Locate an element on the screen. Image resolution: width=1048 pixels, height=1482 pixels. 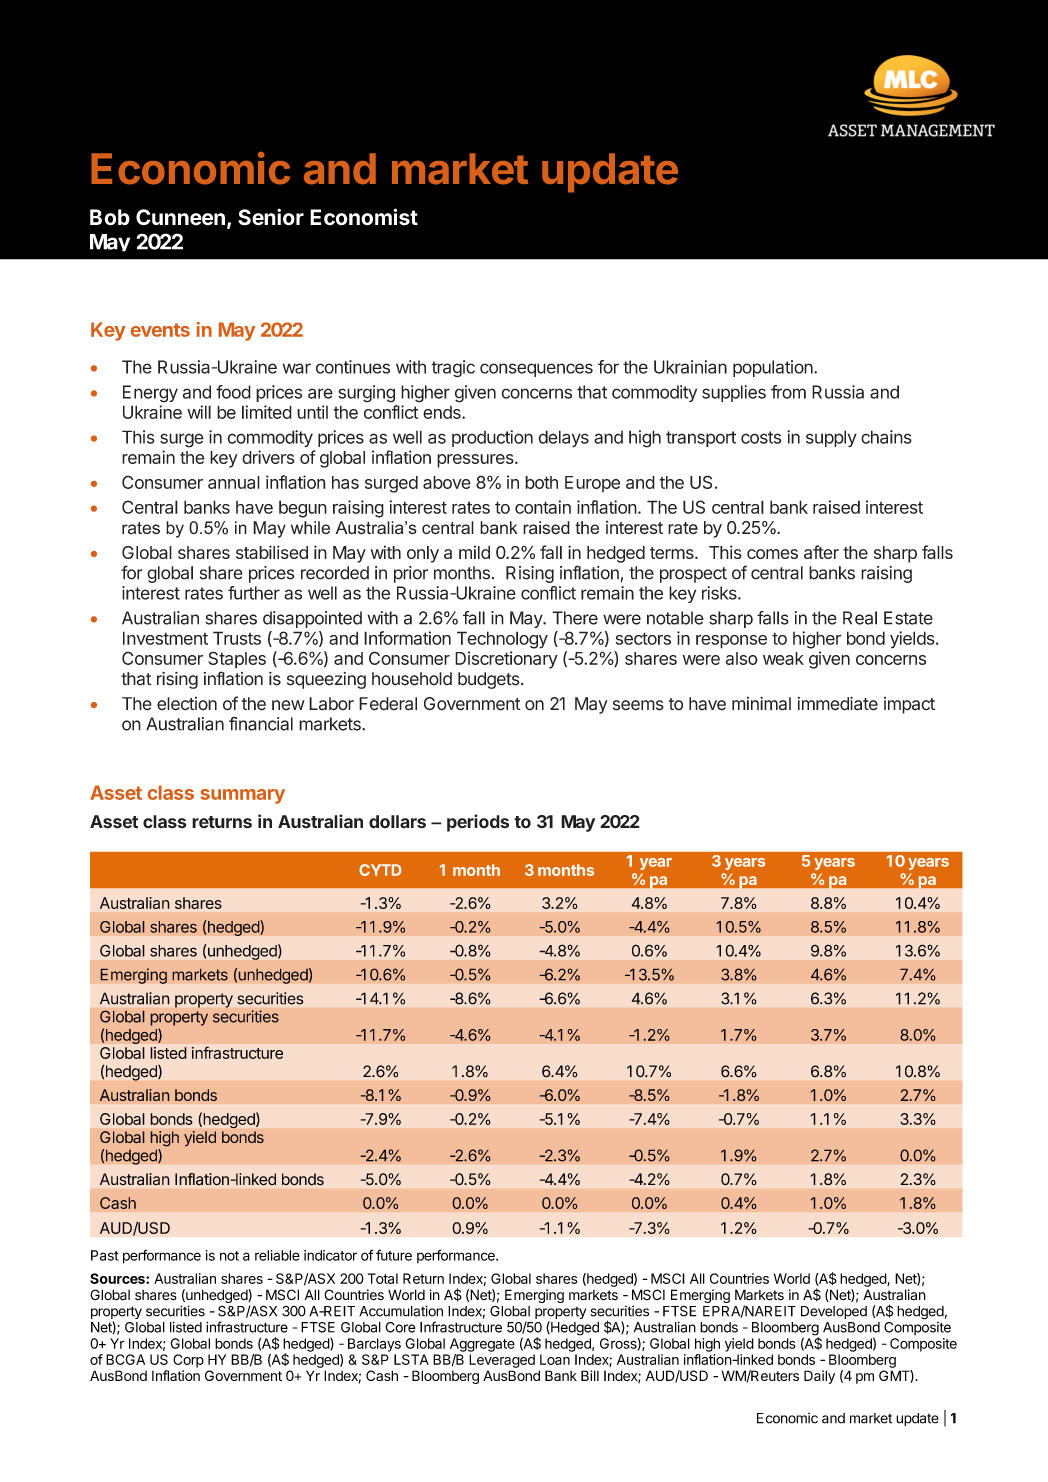
after is located at coordinates (821, 552).
